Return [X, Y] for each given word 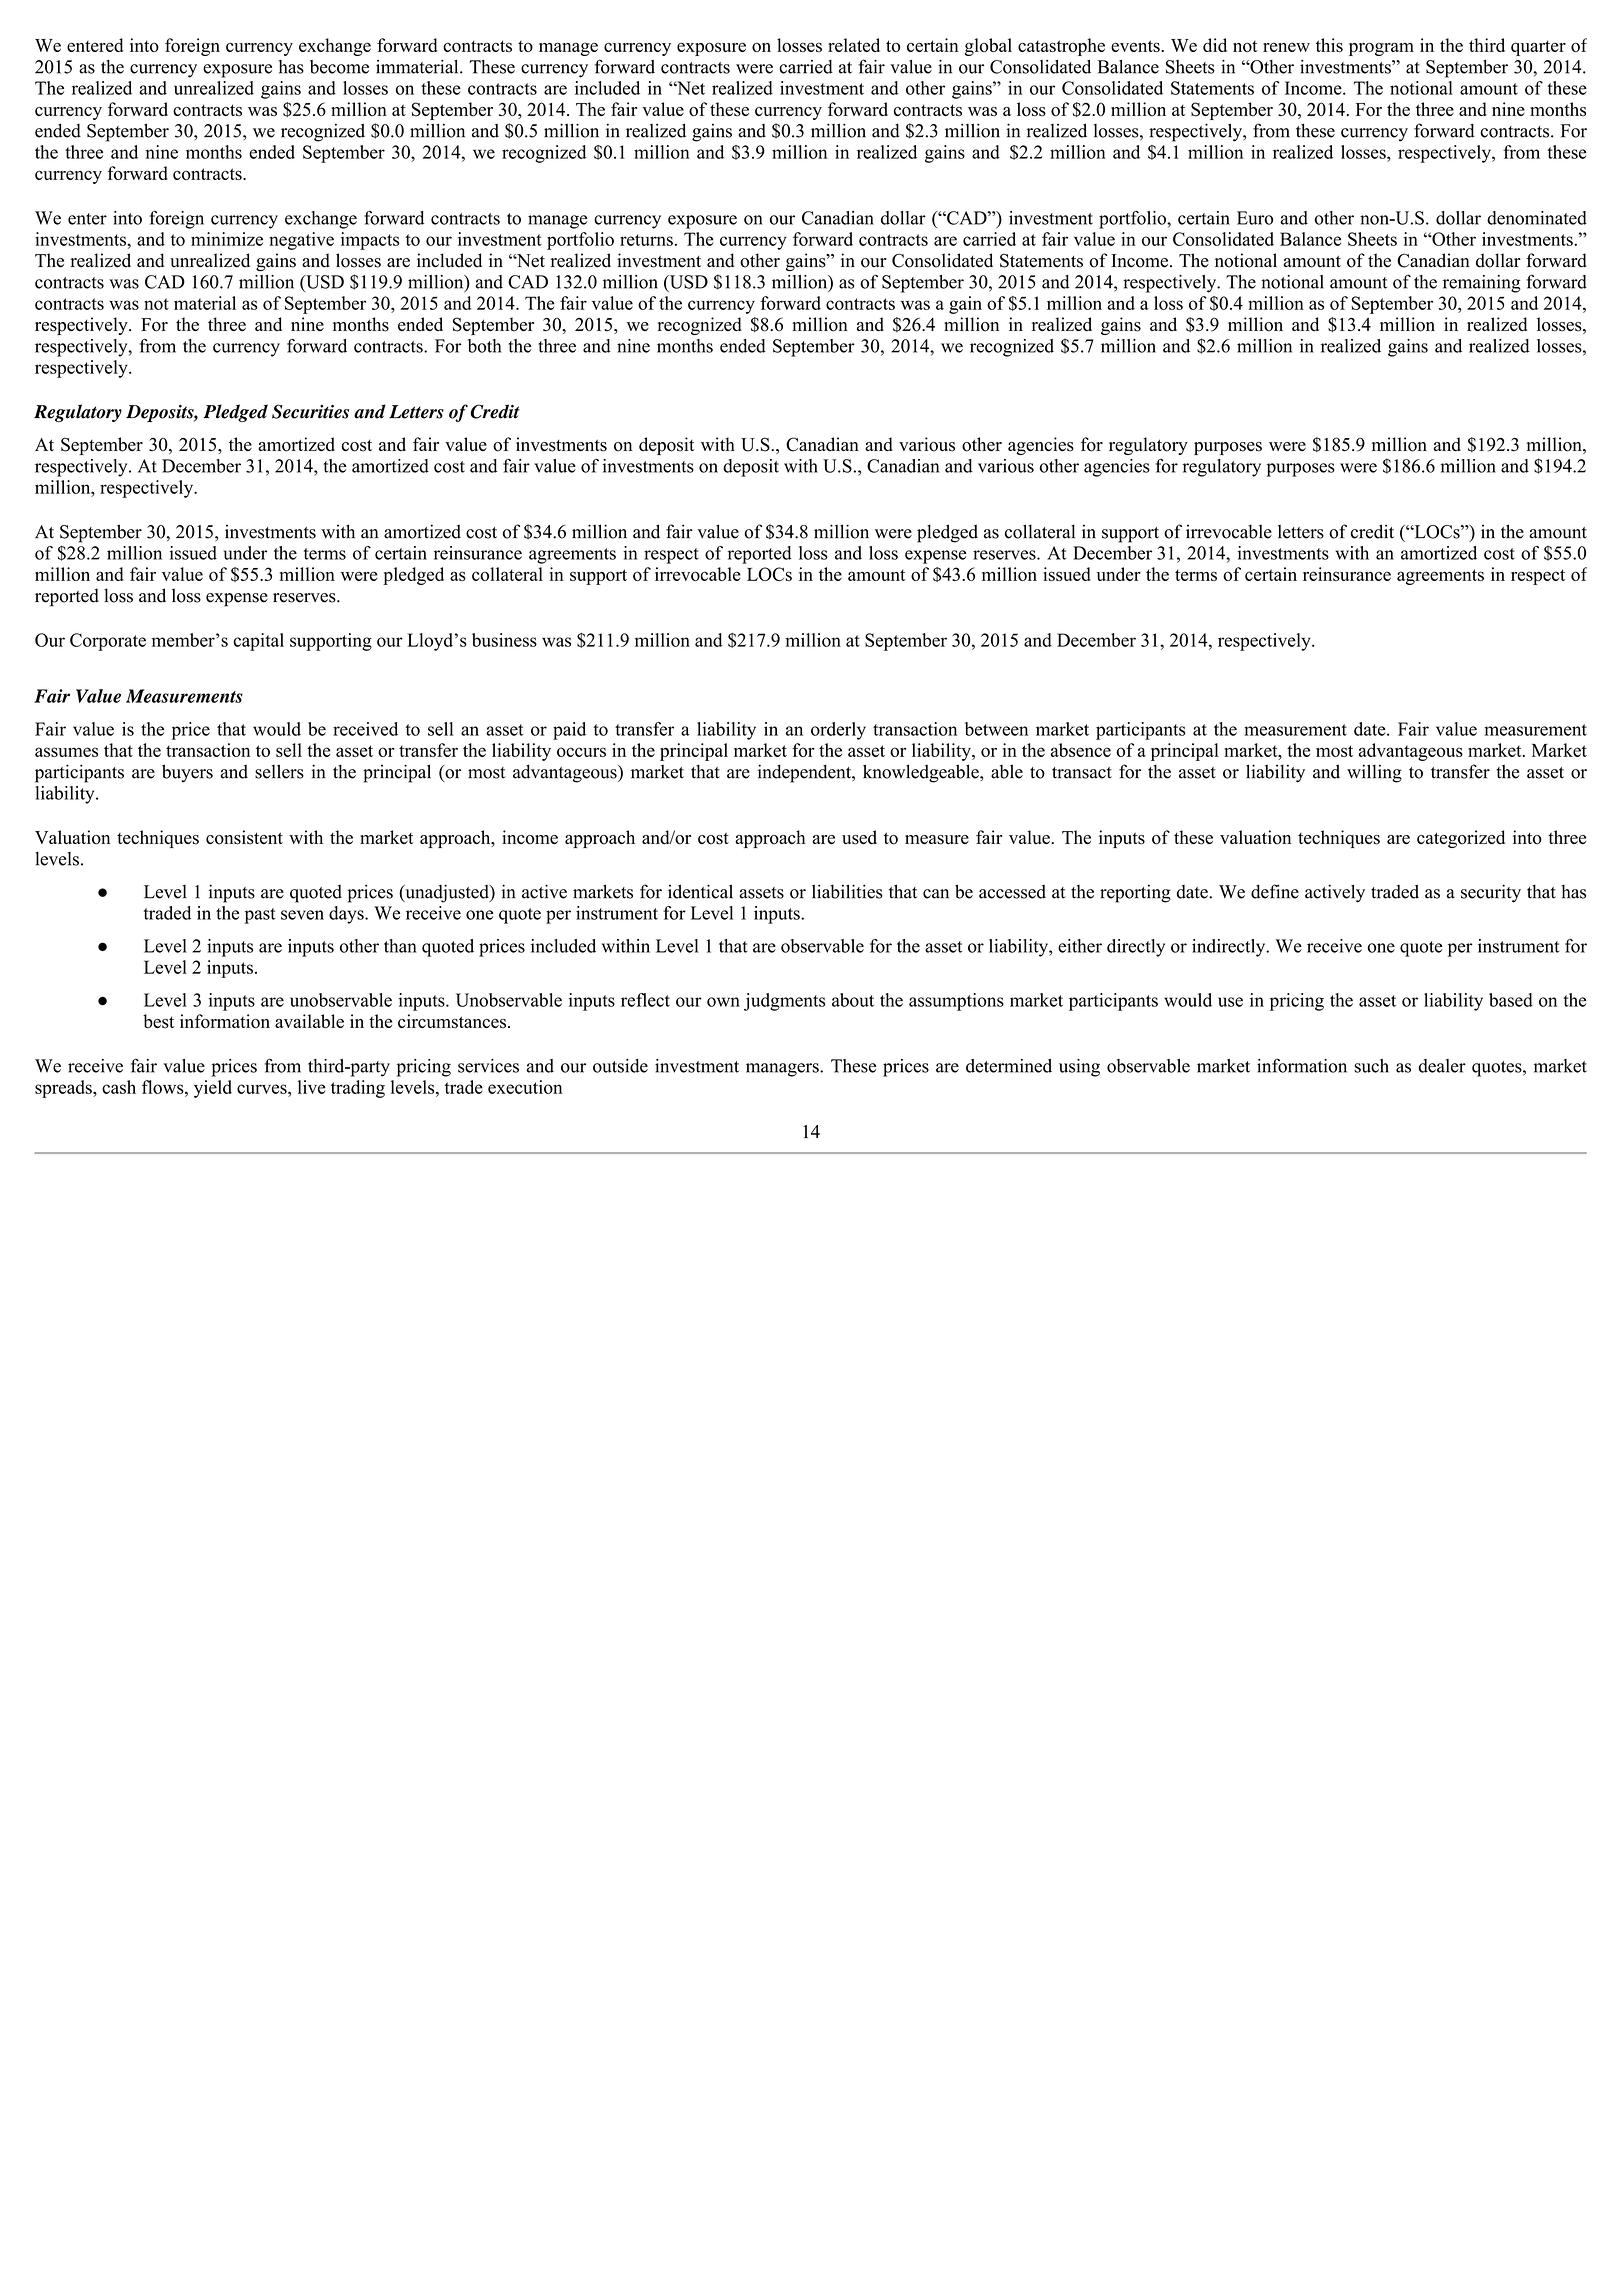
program [1381, 49]
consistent [244, 837]
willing [1374, 773]
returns [646, 240]
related [854, 45]
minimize [227, 239]
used [859, 837]
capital [258, 642]
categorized [1461, 839]
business [504, 640]
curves [263, 1089]
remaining [1482, 284]
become [339, 67]
